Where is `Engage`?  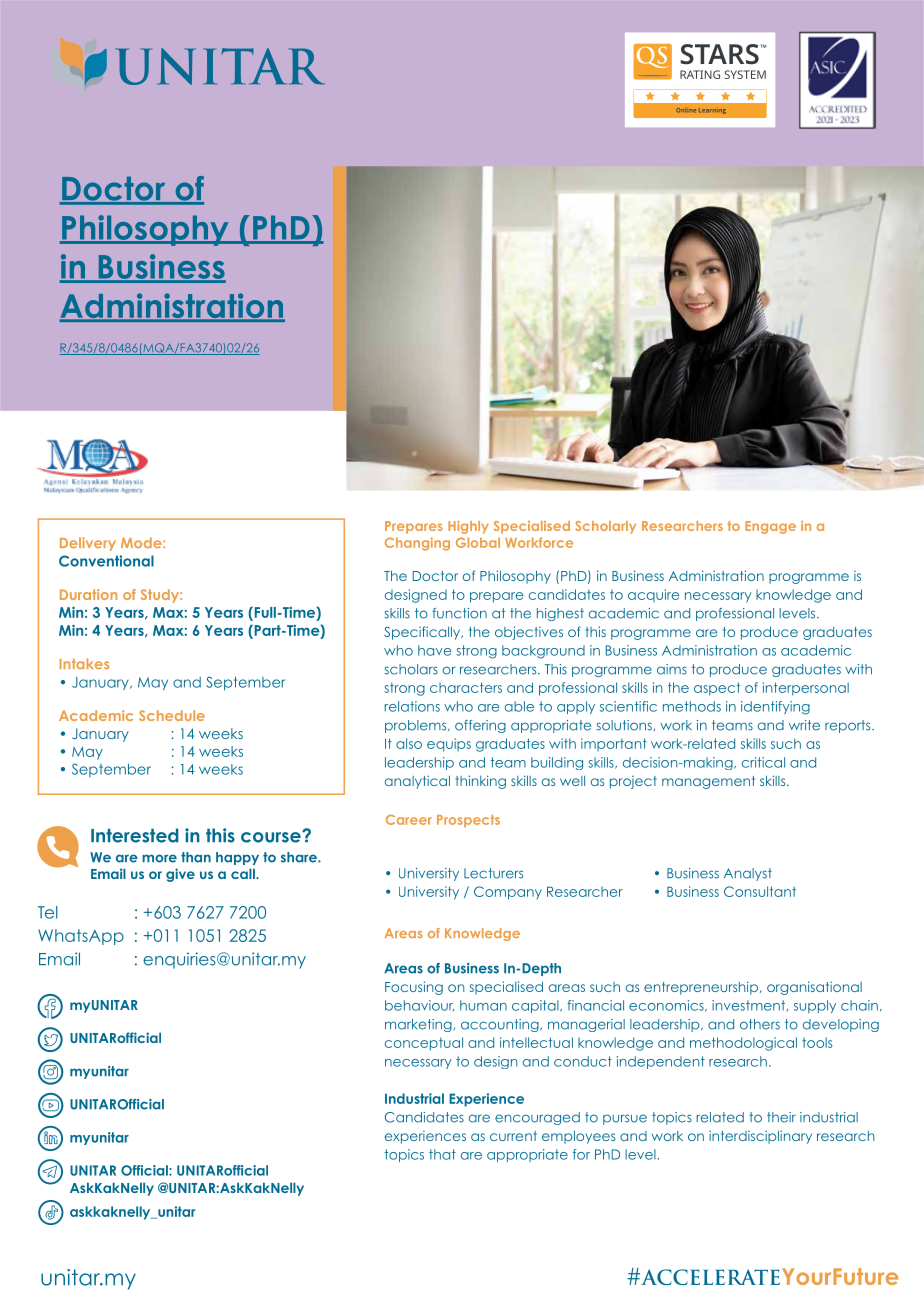 Engage is located at coordinates (770, 527).
